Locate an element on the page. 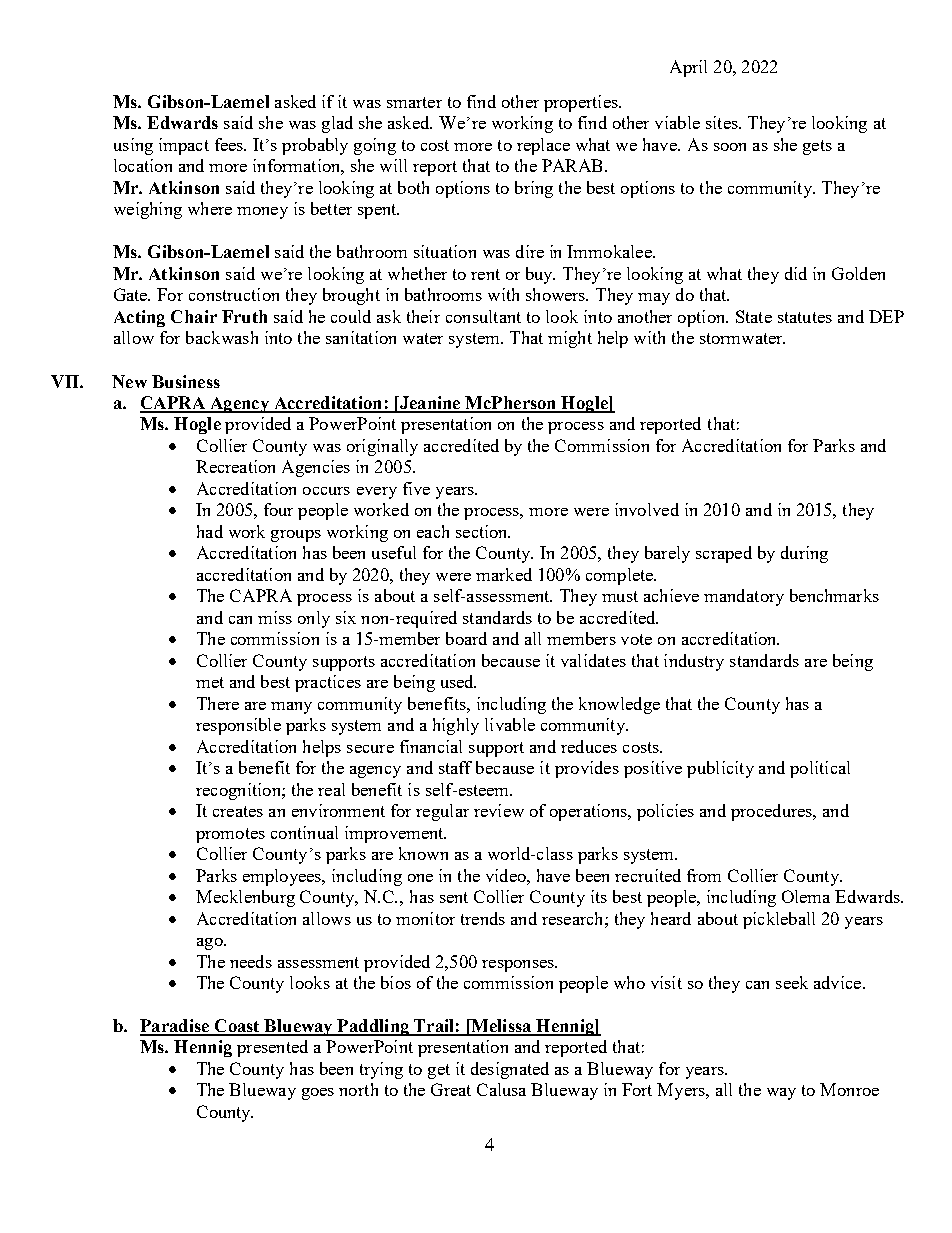 The height and width of the page is (1233, 952). sites is located at coordinates (723, 122).
